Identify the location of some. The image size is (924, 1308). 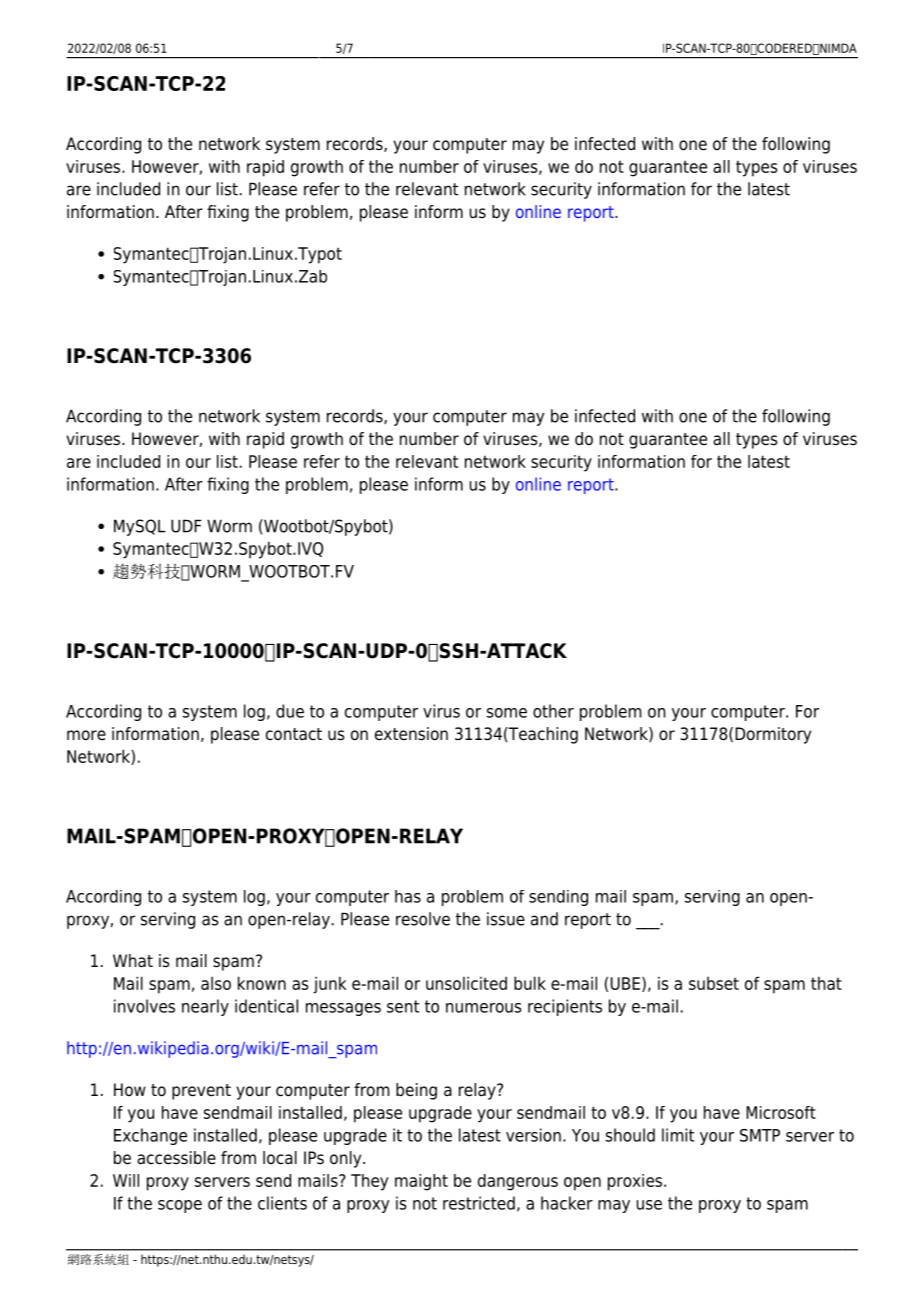
(507, 713).
